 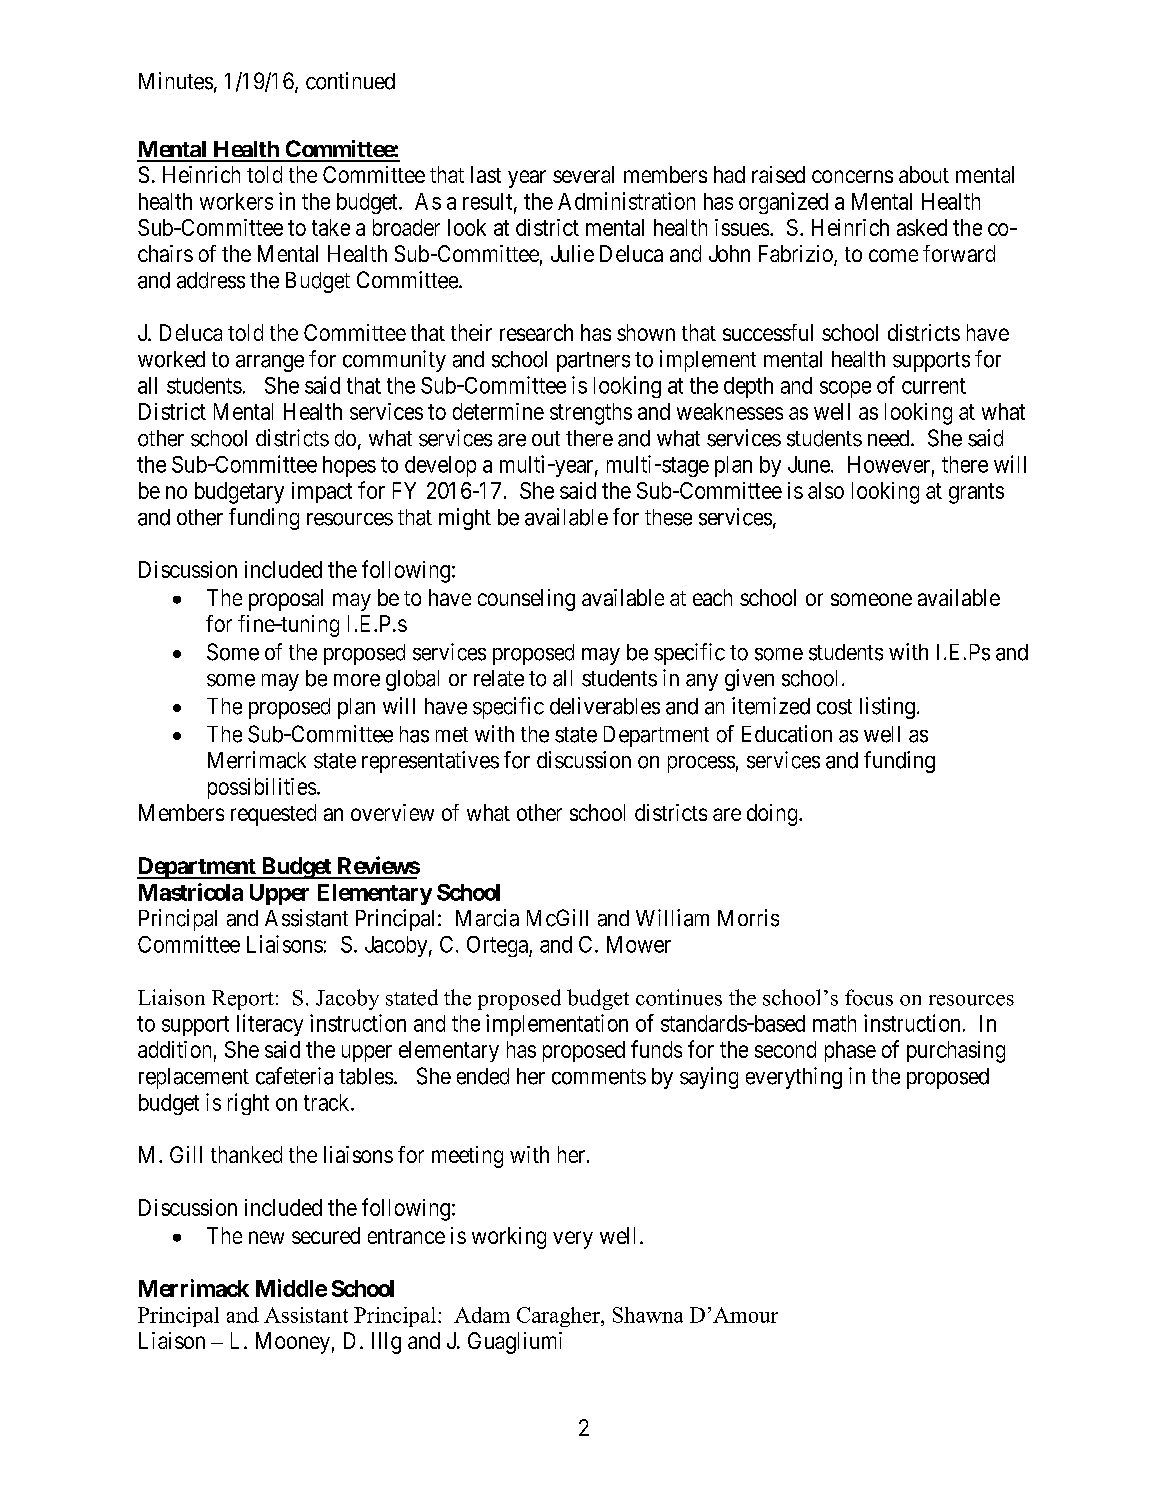 I want to click on need, so click(x=890, y=438).
